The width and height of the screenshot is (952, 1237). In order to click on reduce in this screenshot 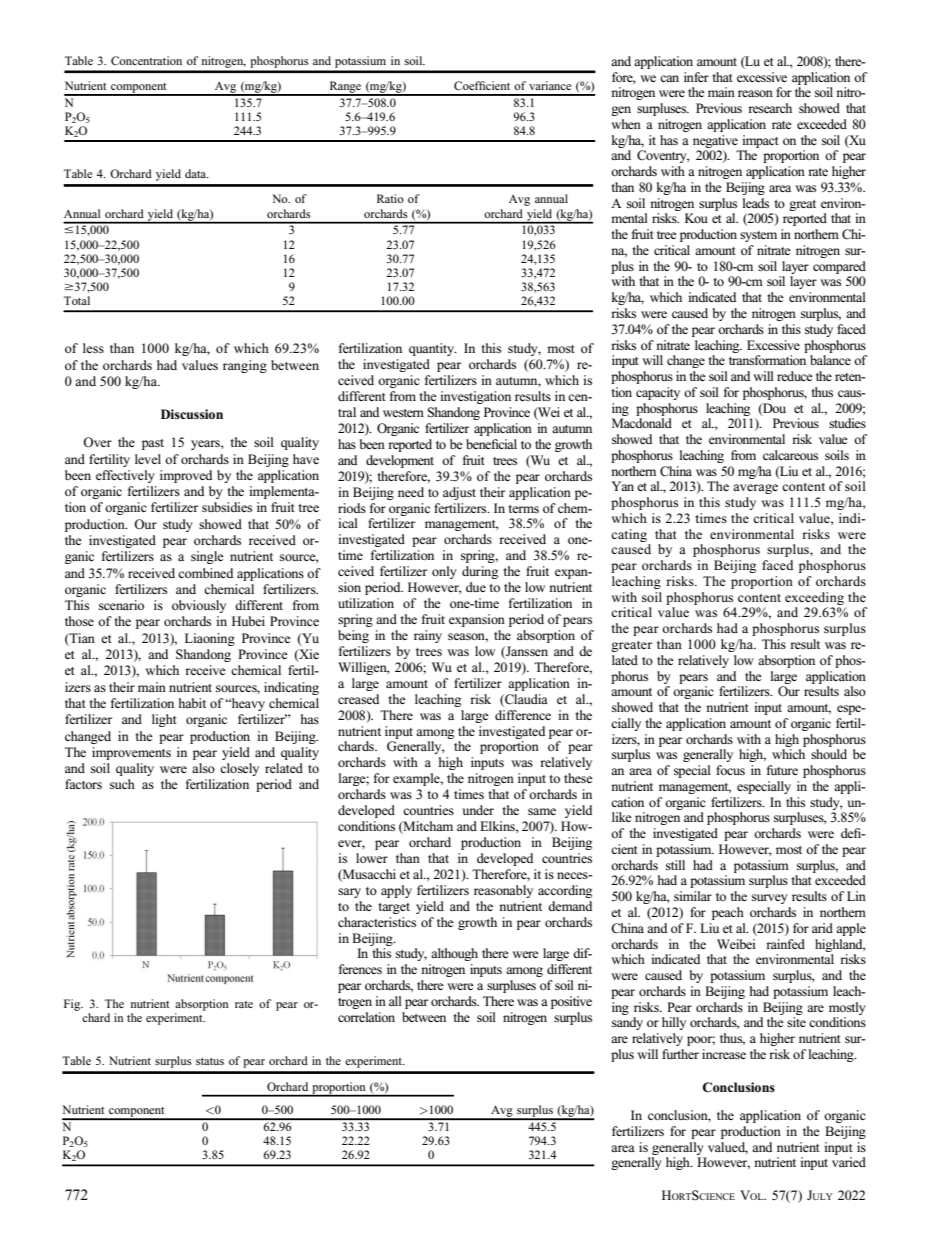, I will do `click(795, 376)`.
